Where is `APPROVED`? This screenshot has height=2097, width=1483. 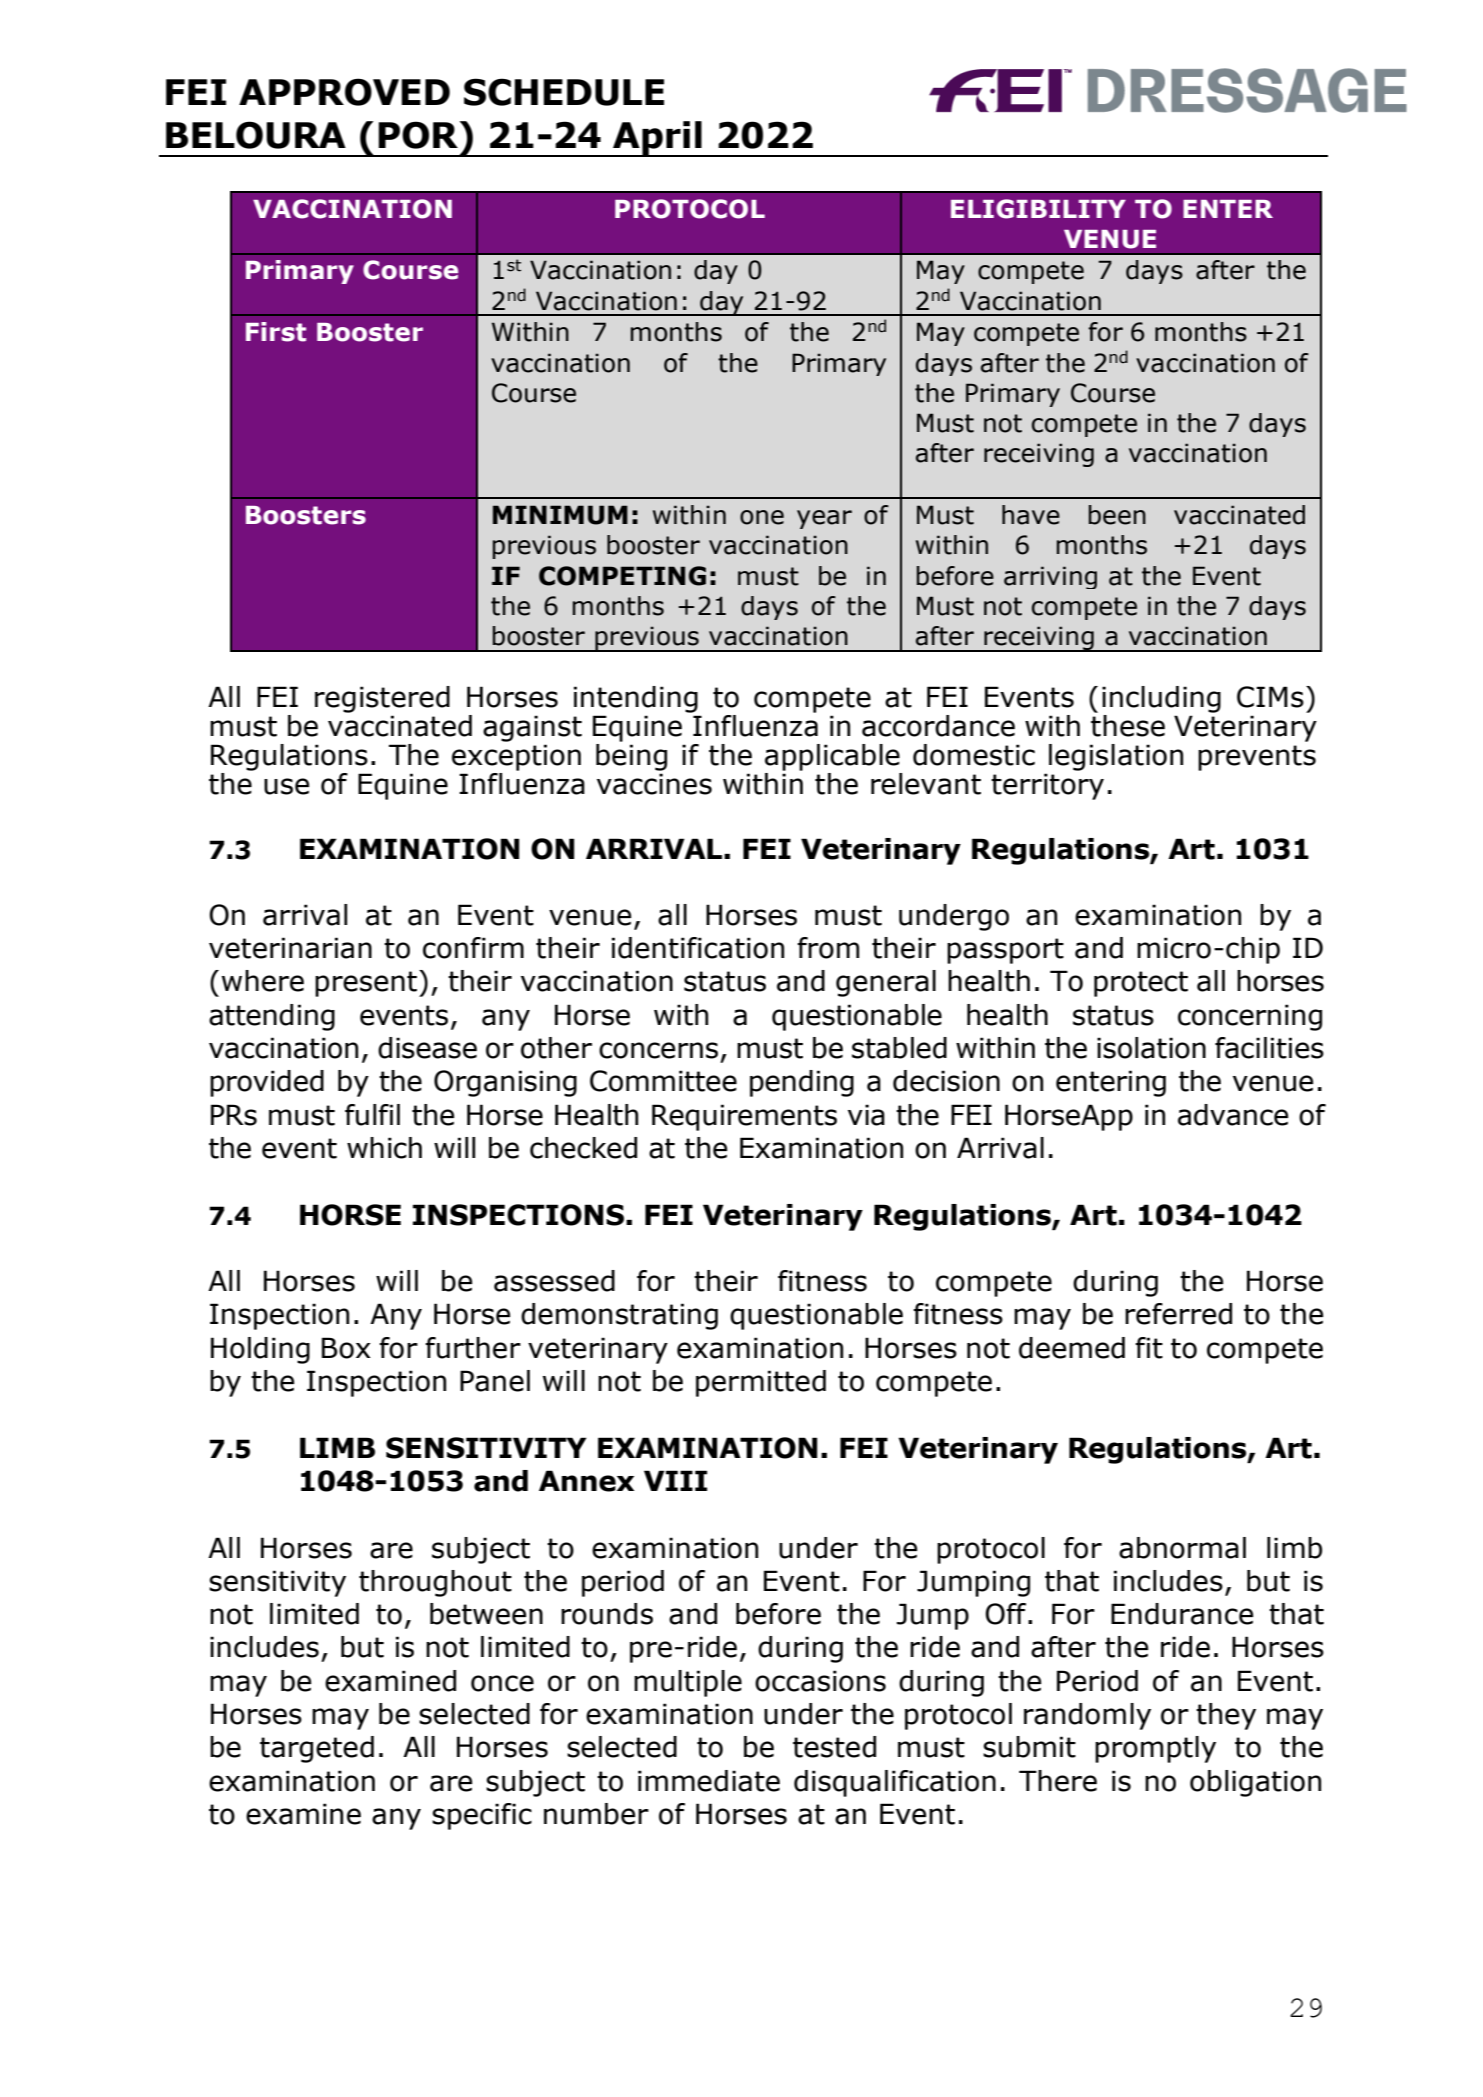 APPROVED is located at coordinates (344, 92).
